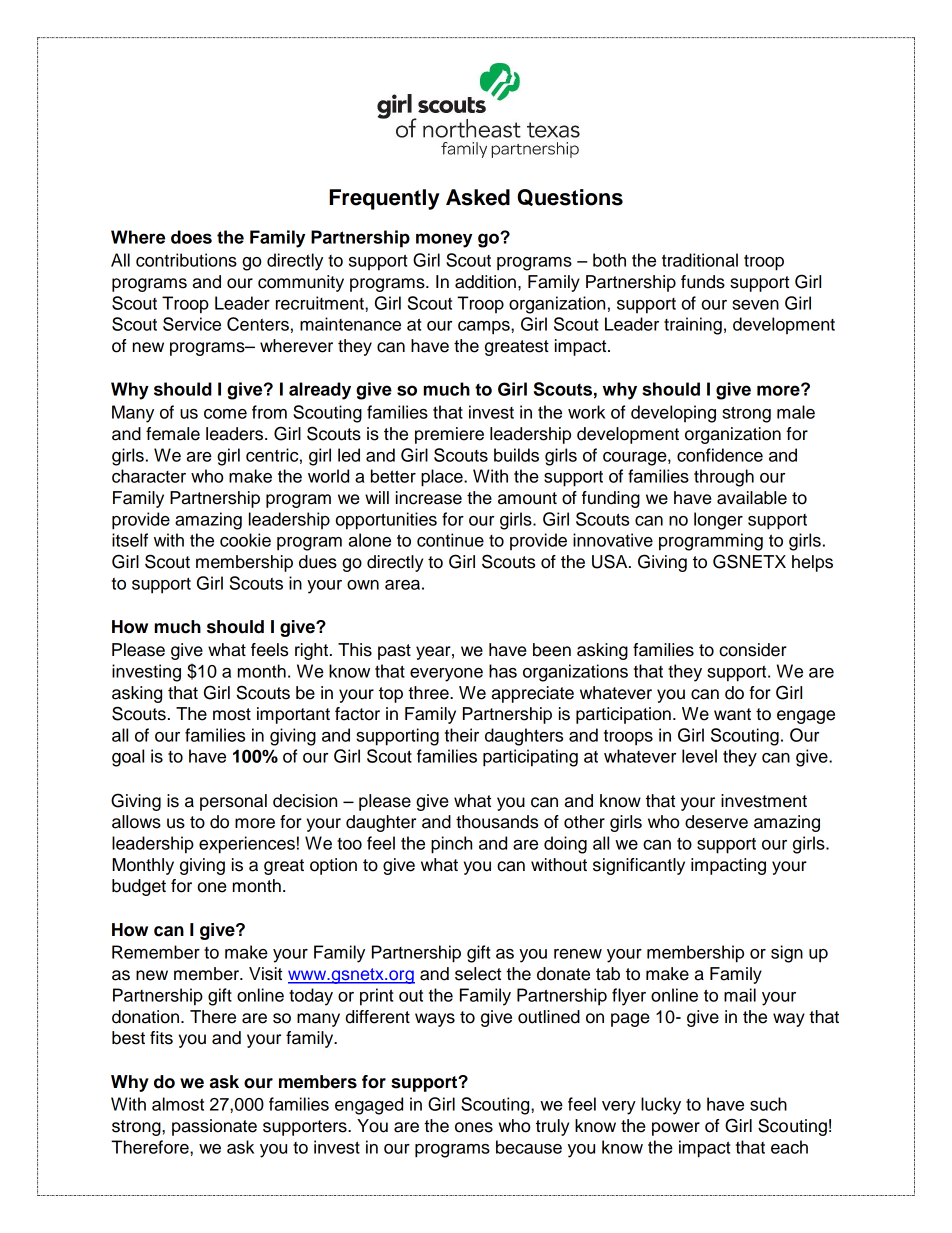  Describe the element at coordinates (444, 240) in the image. I see `money` at that location.
